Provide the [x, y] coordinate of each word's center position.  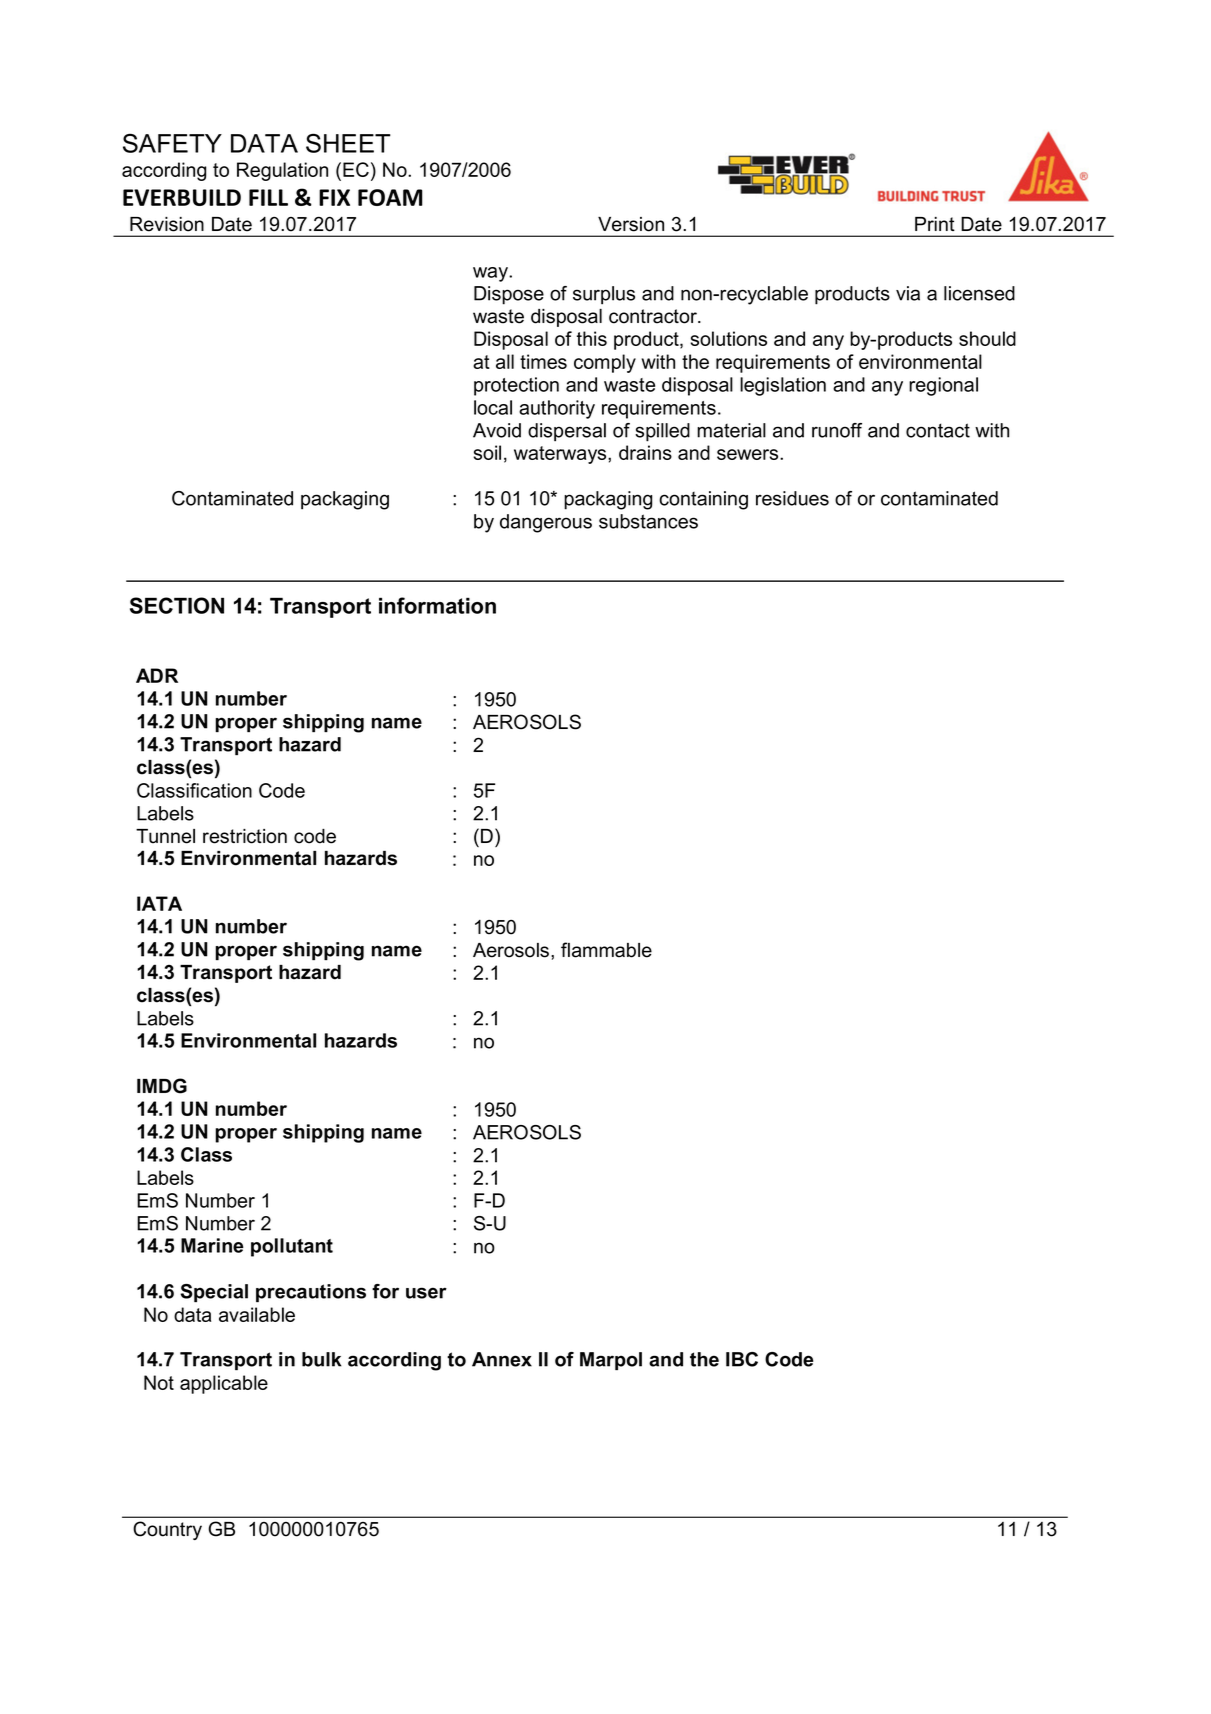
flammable [606, 950]
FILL [268, 197]
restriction [245, 836]
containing [703, 500]
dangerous [546, 523]
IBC [742, 1359]
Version [631, 224]
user [426, 1293]
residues [792, 498]
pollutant [292, 1247]
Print [935, 224]
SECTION [177, 605]
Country [167, 1530]
